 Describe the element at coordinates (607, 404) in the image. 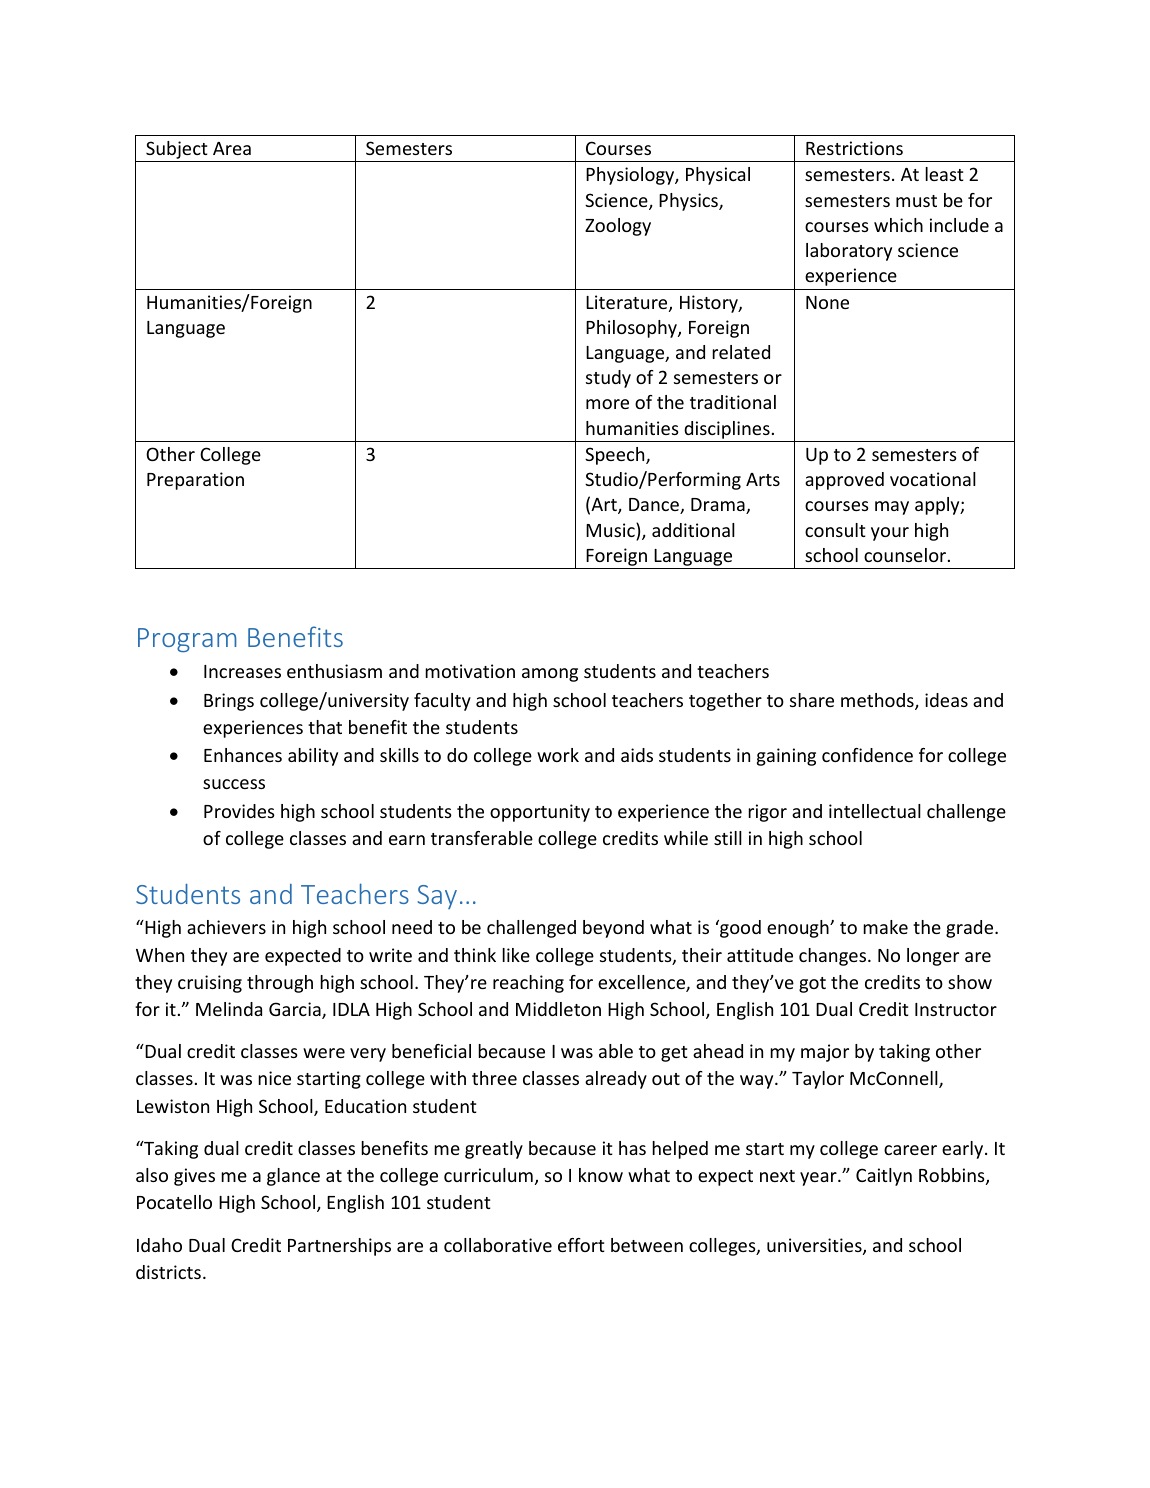

I see `more` at that location.
